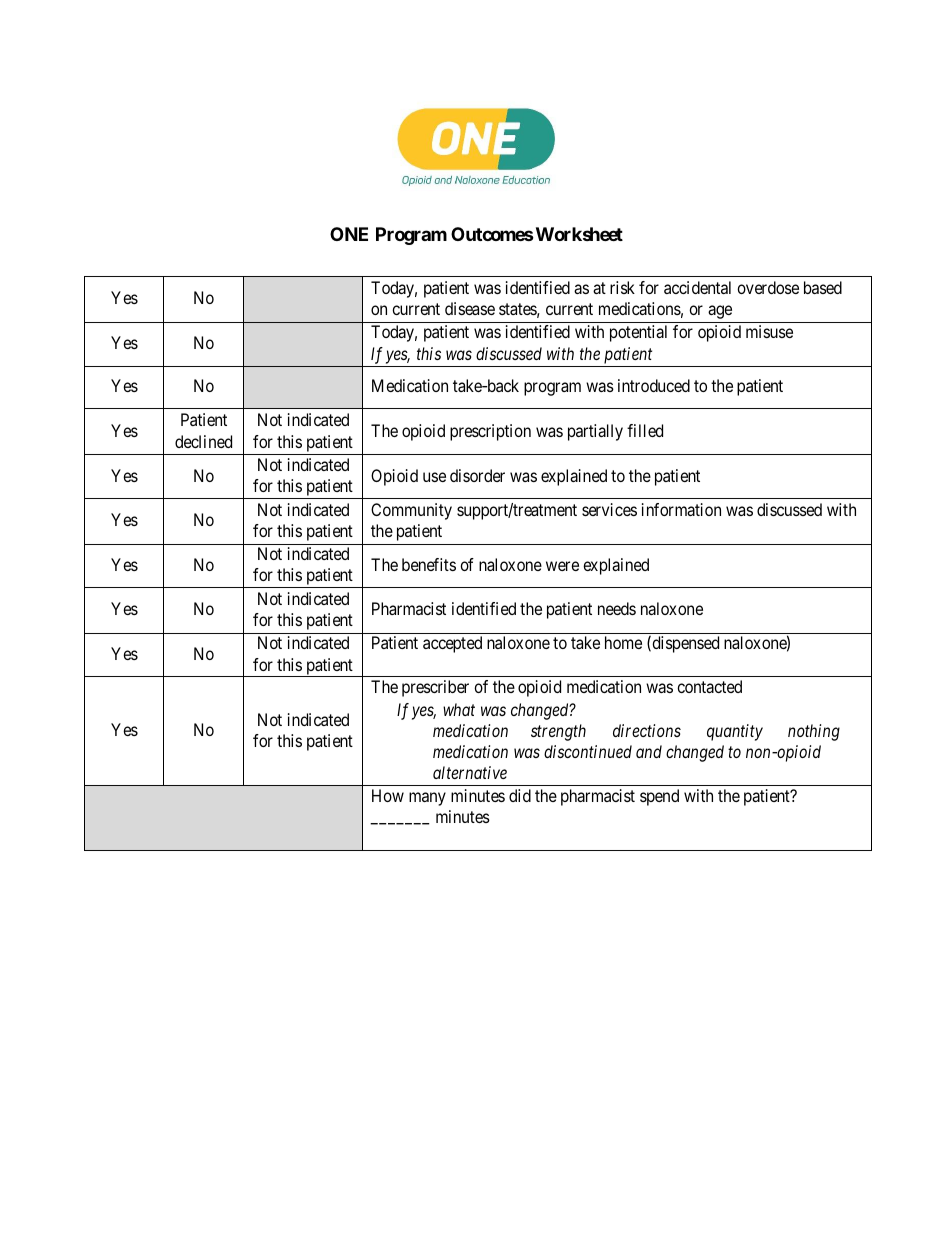 Image resolution: width=952 pixels, height=1233 pixels. What do you see at coordinates (490, 432) in the screenshot?
I see `prescription` at bounding box center [490, 432].
